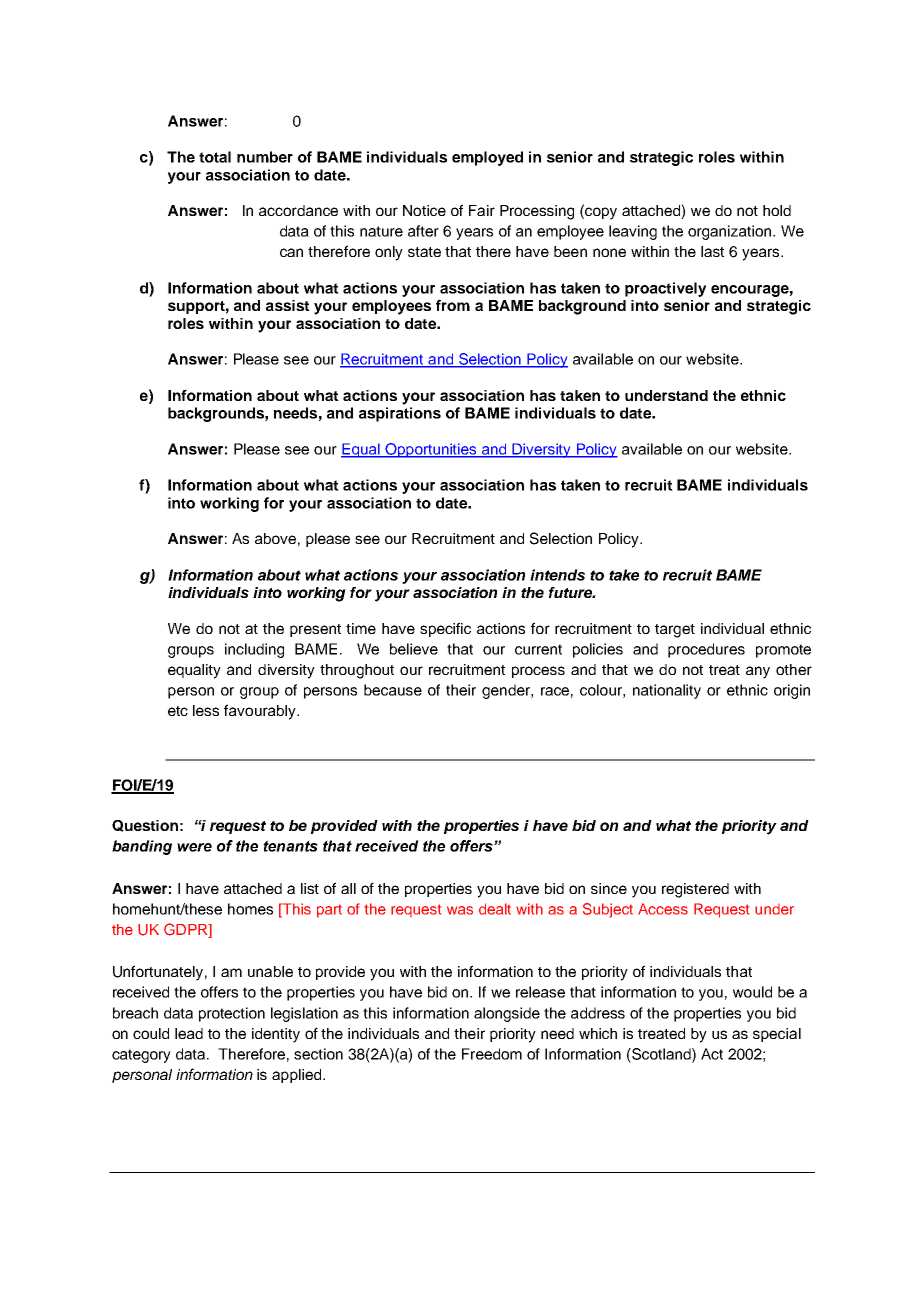  What do you see at coordinates (695, 890) in the document?
I see `registered` at bounding box center [695, 890].
